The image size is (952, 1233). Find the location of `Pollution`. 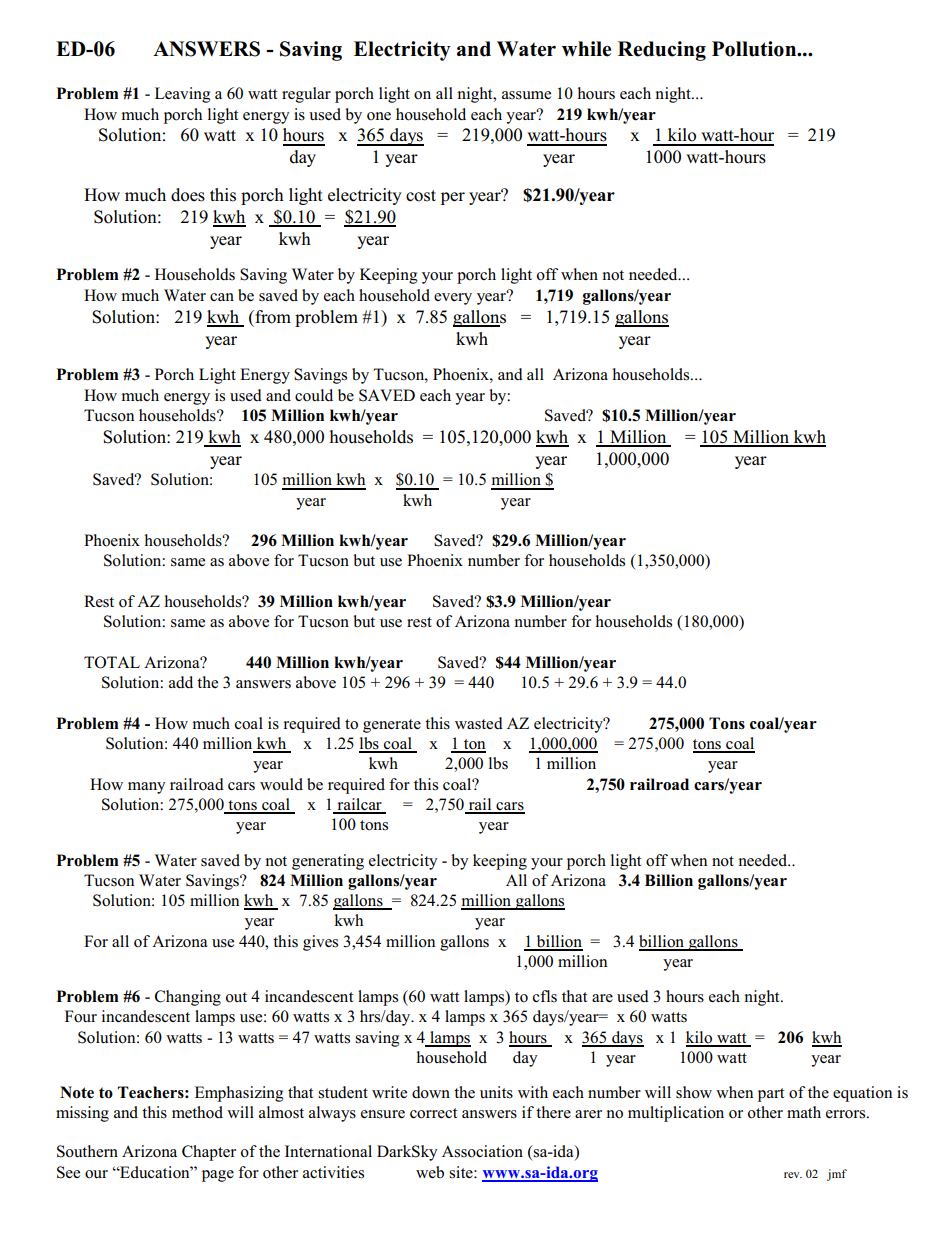

Pollution is located at coordinates (755, 49).
